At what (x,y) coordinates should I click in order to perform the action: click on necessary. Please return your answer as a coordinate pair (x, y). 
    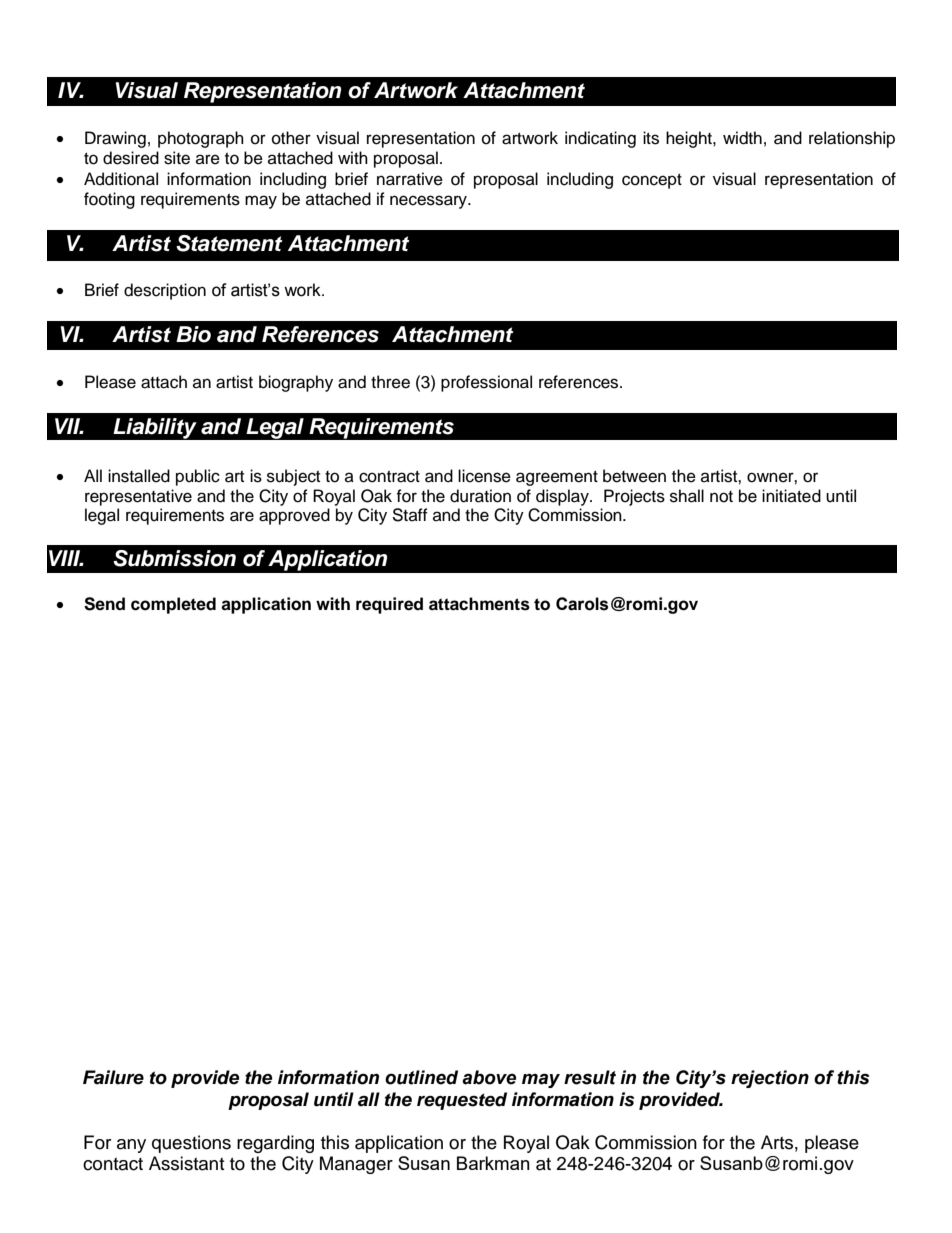
    Looking at the image, I should click on (429, 202).
